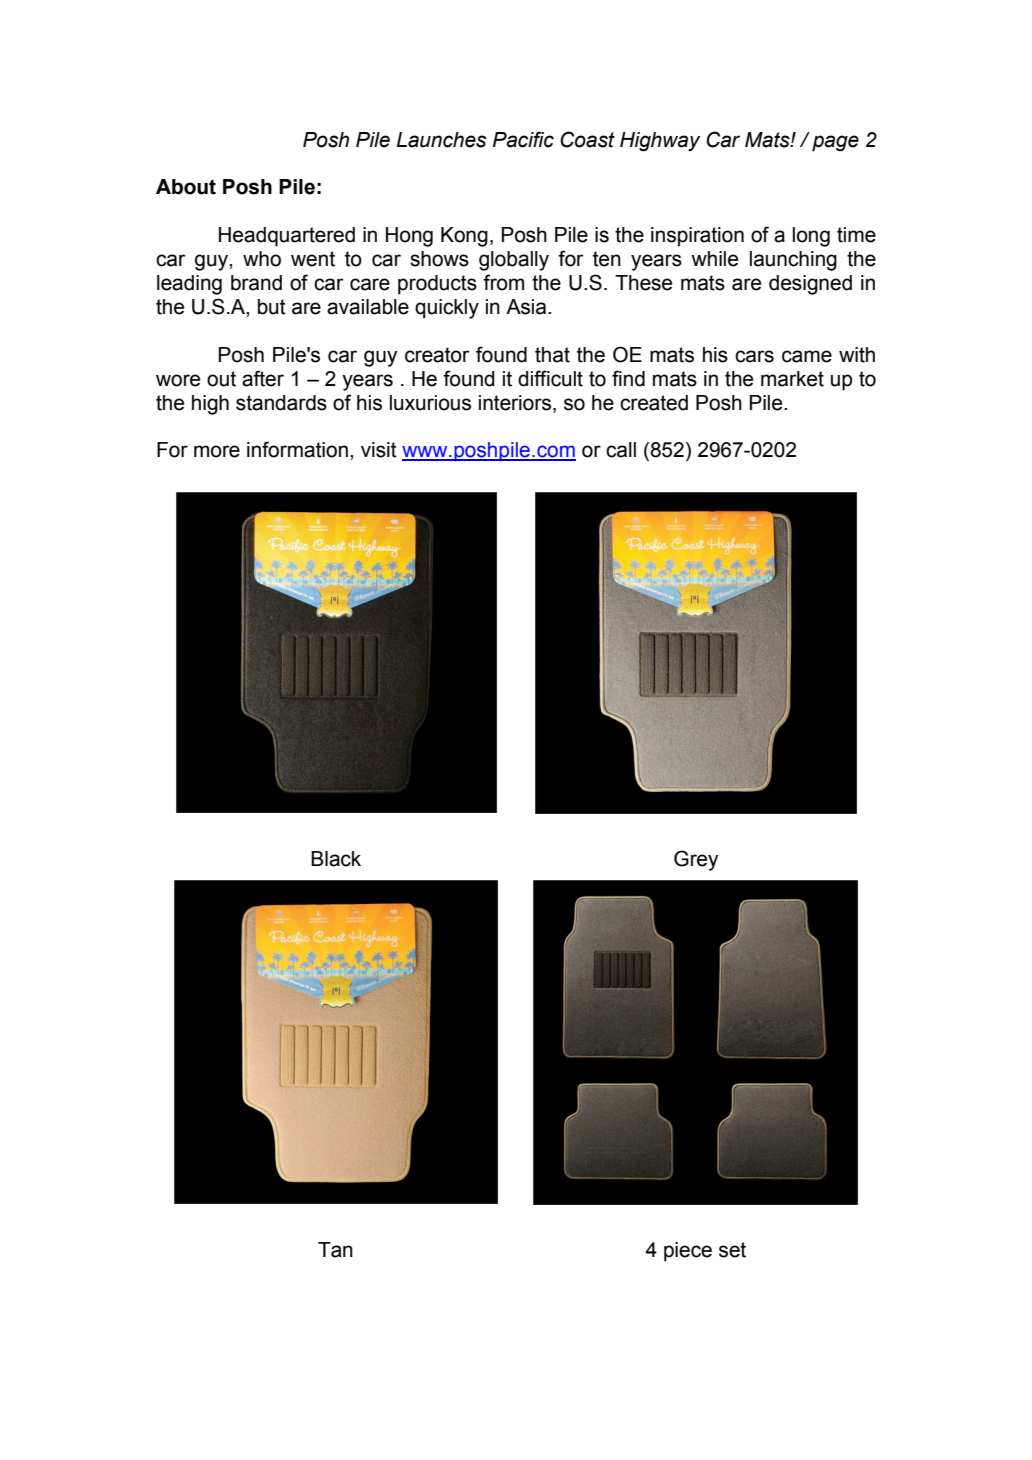 This screenshot has height=1460, width=1032. I want to click on Grey, so click(696, 860).
